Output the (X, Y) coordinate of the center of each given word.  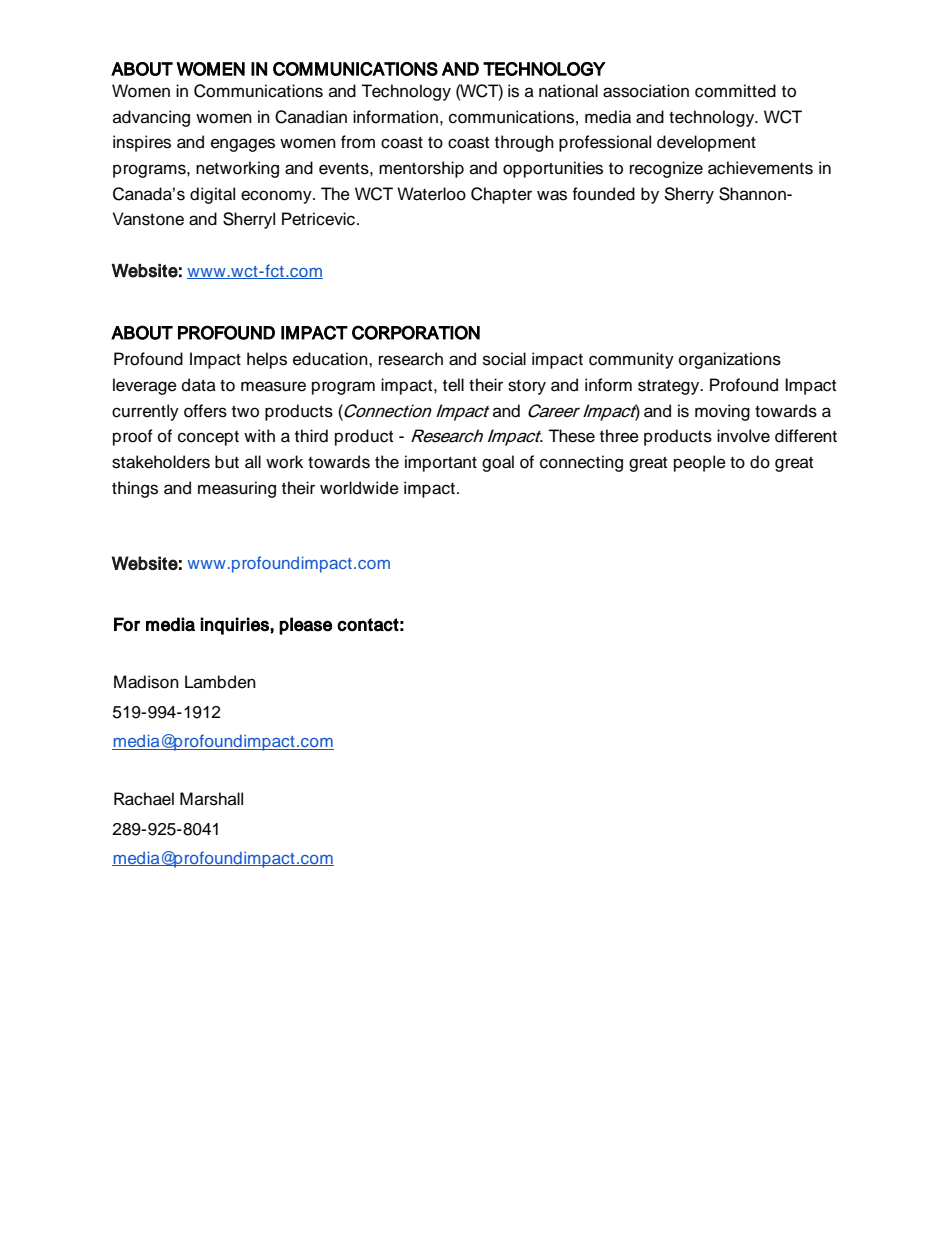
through (524, 143)
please (305, 626)
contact (368, 625)
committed (735, 91)
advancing (151, 118)
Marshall (211, 799)
